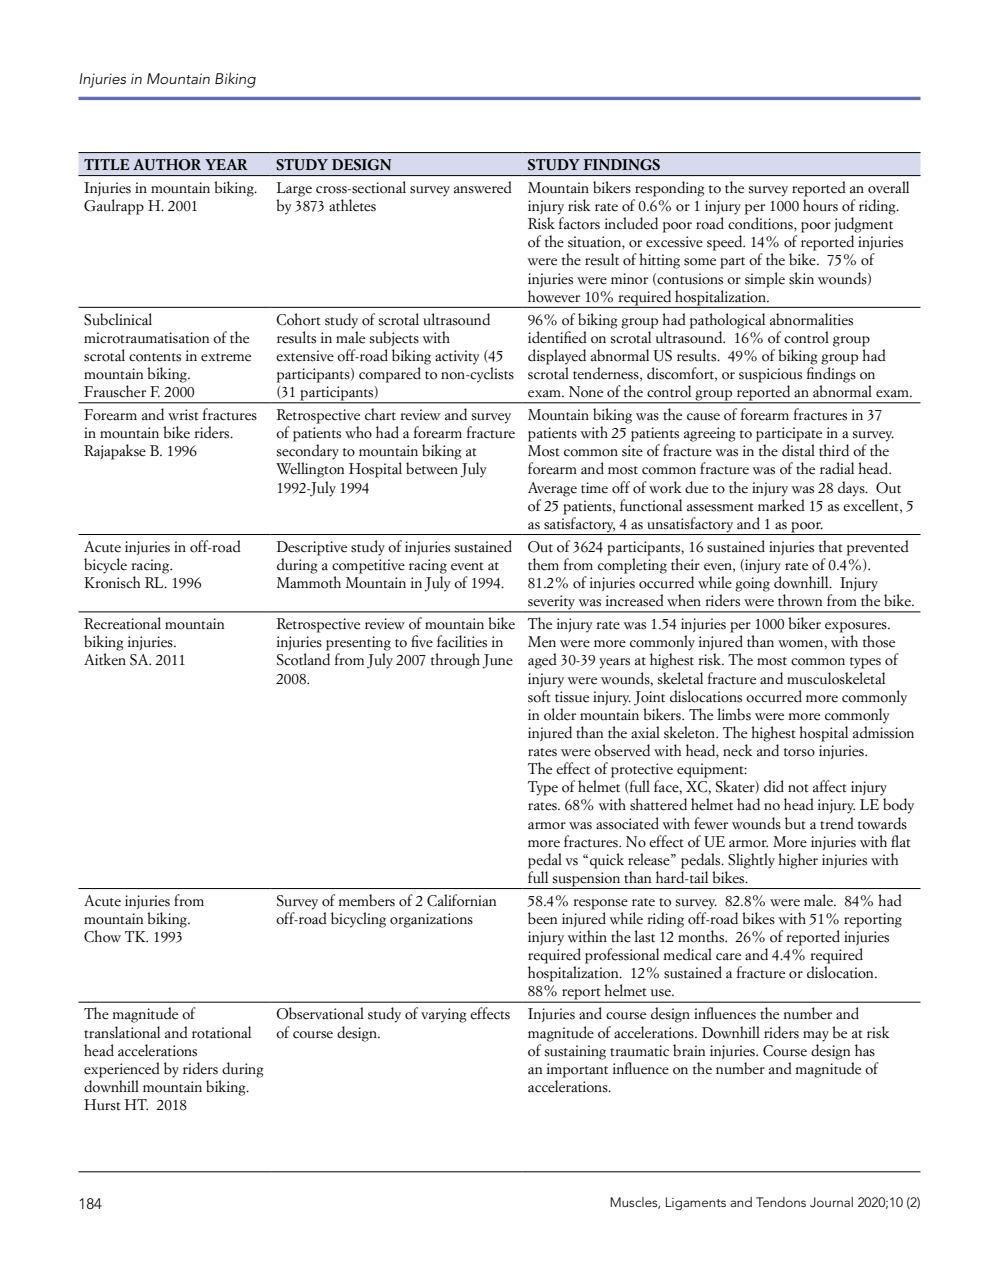 The image size is (999, 1284). I want to click on important, so click(577, 1070).
